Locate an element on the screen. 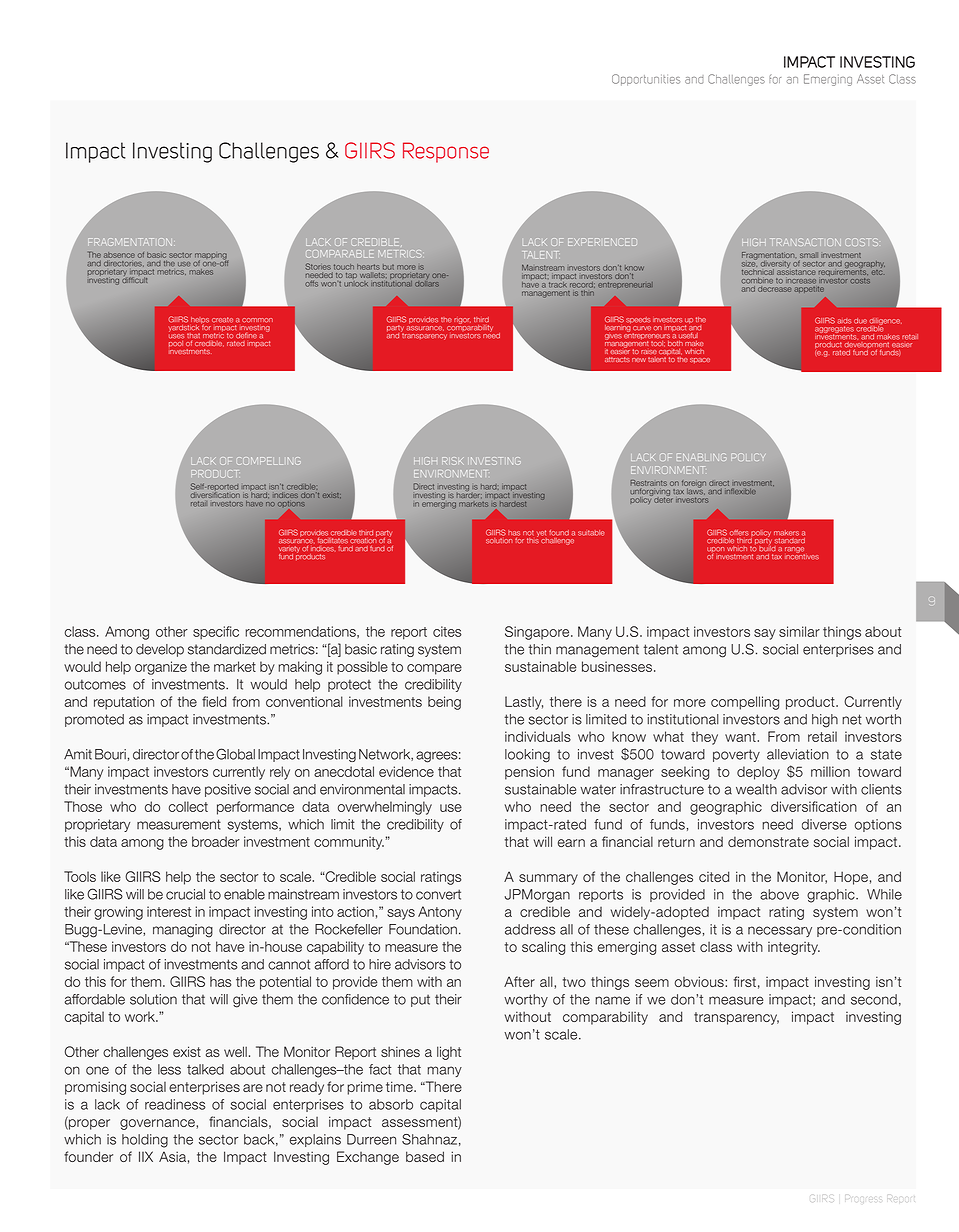  uses is located at coordinates (176, 336).
